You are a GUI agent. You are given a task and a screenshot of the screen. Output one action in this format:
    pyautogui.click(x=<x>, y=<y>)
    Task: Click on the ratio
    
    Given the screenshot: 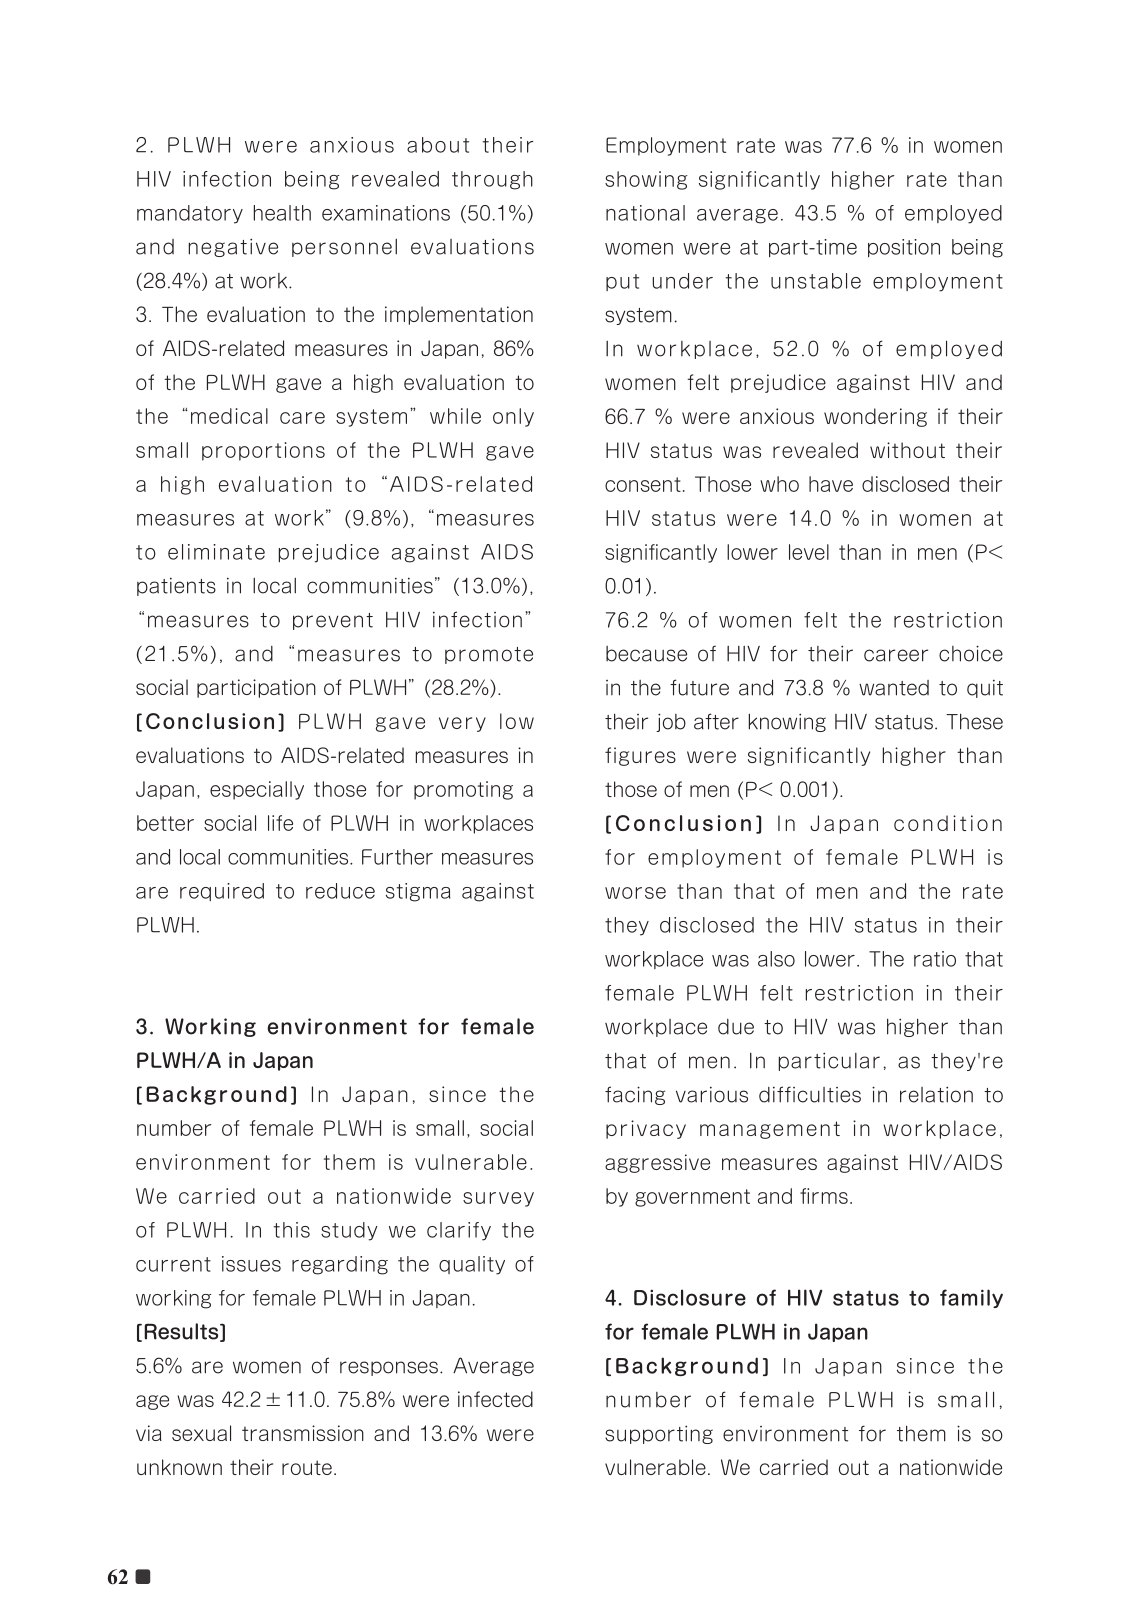 What is the action you would take?
    pyautogui.click(x=935, y=959)
